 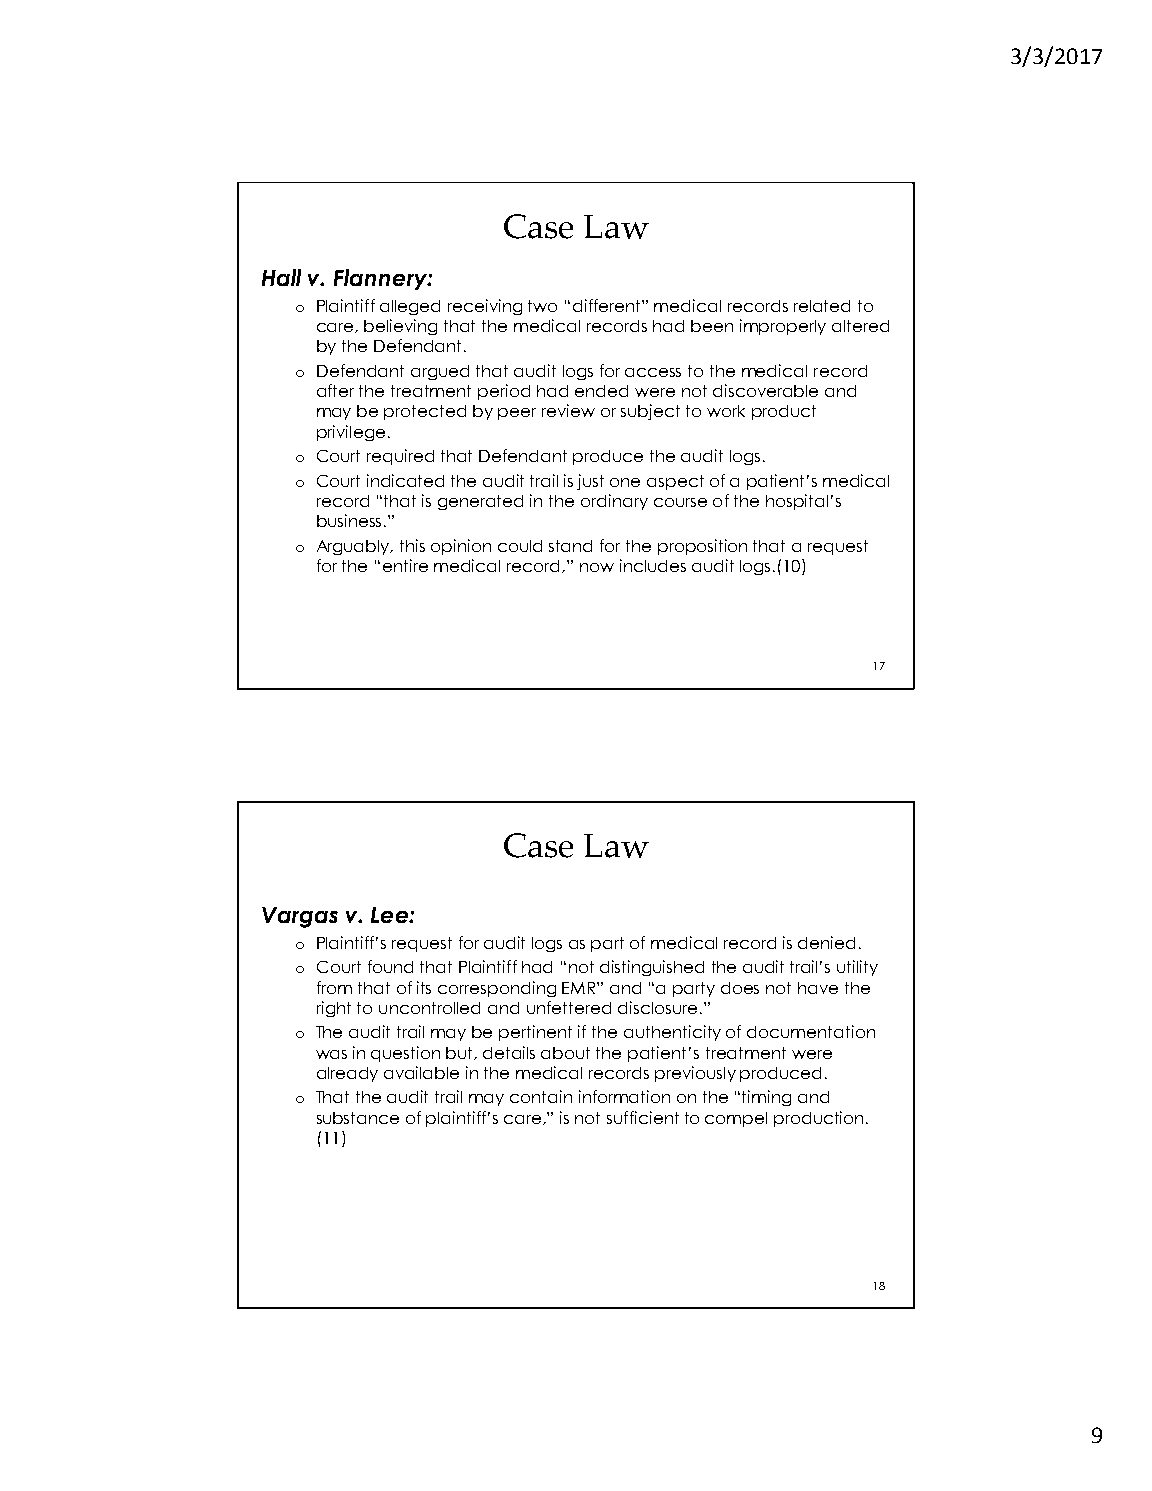 I want to click on Flannery, so click(x=381, y=279).
